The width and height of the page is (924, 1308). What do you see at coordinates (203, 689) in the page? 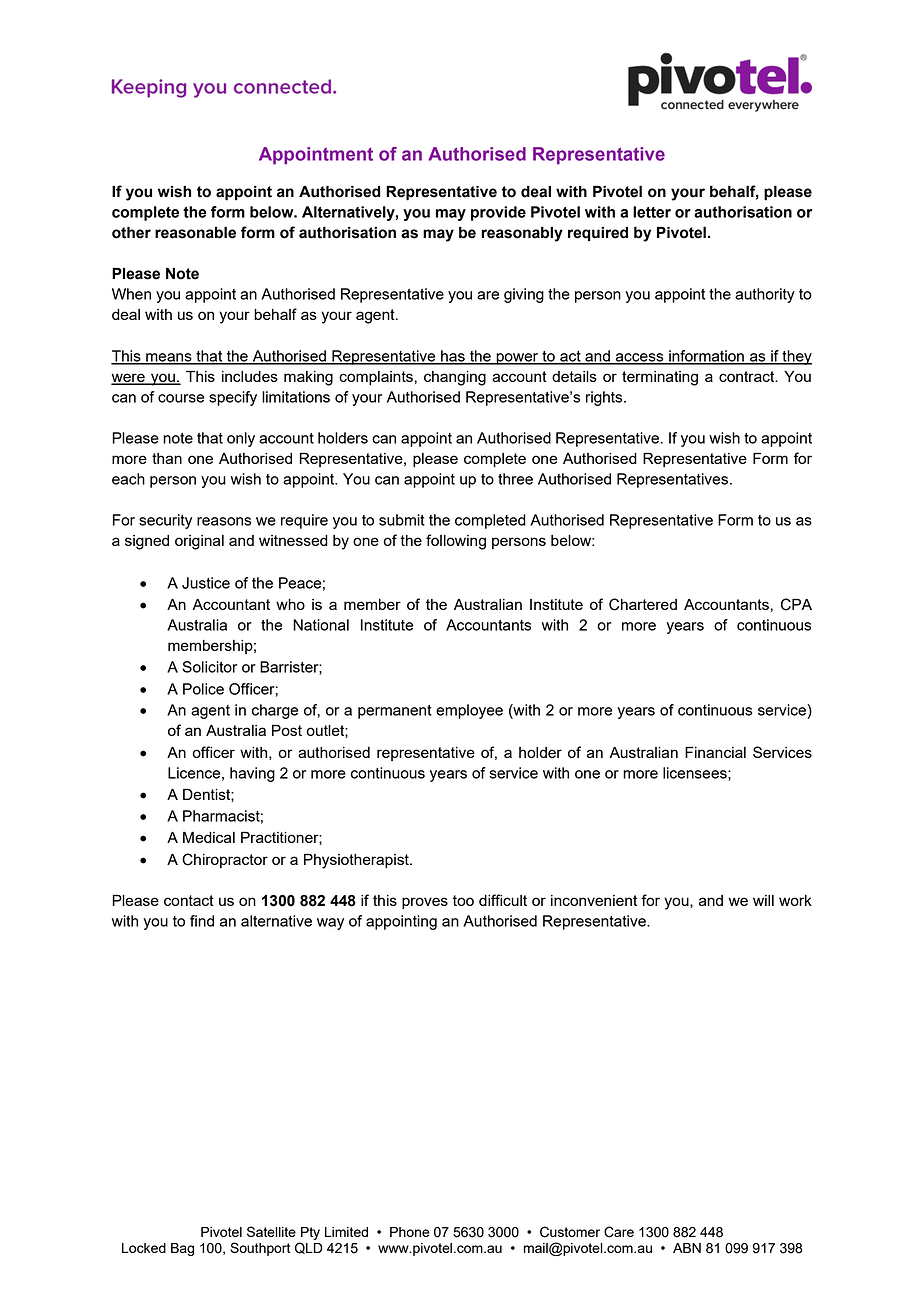
I see `Police` at bounding box center [203, 689].
